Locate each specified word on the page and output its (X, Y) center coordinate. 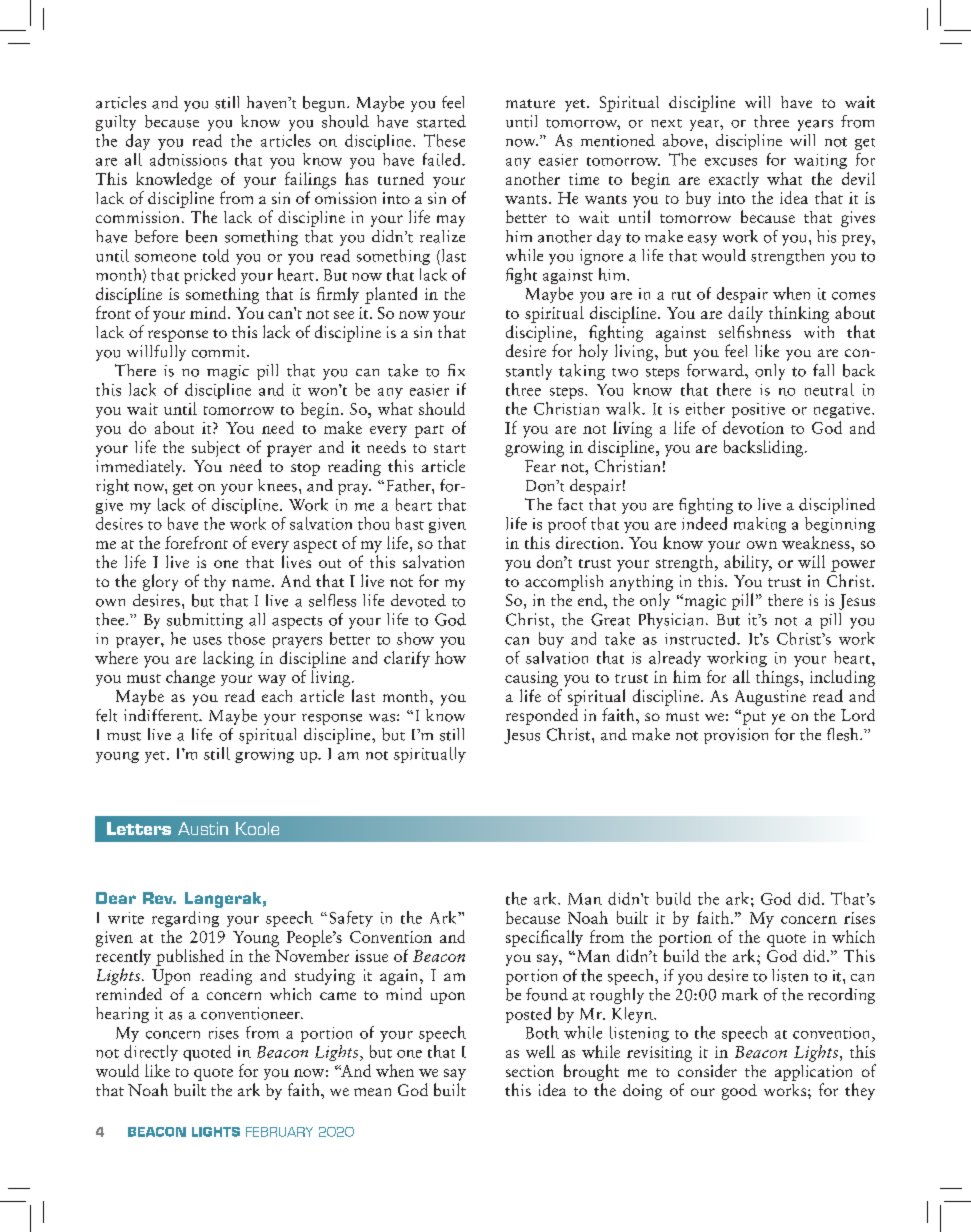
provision (736, 736)
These (444, 140)
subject (216, 449)
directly (151, 1053)
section (530, 1071)
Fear (540, 466)
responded (542, 716)
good (739, 1092)
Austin (203, 828)
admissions (188, 159)
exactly (734, 180)
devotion (753, 427)
